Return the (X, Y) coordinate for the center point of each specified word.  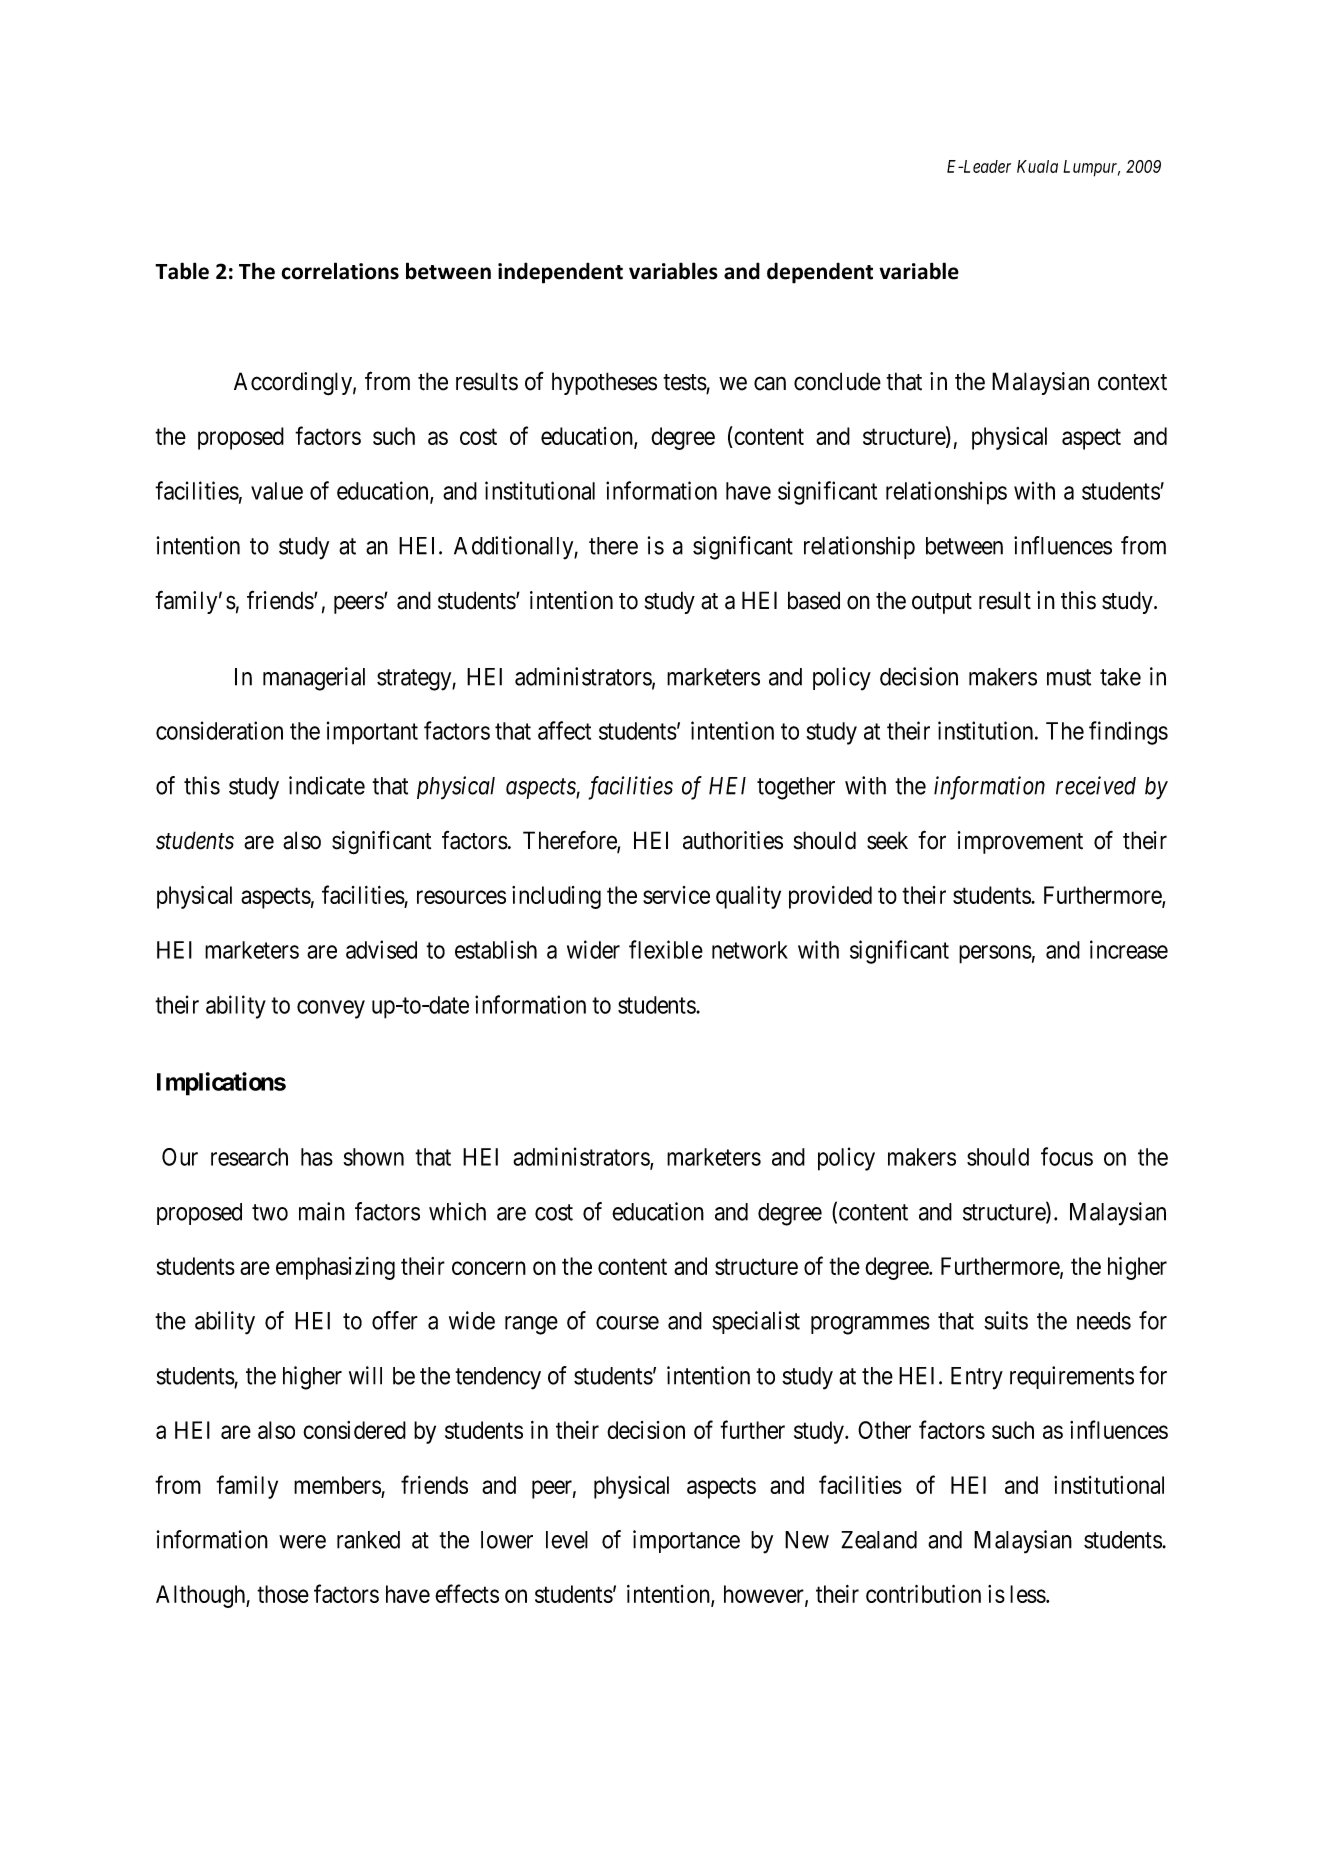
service (676, 895)
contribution (923, 1594)
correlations (340, 271)
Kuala (1037, 166)
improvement (1020, 842)
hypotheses (604, 383)
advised (381, 949)
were (302, 1542)
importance (686, 1541)
